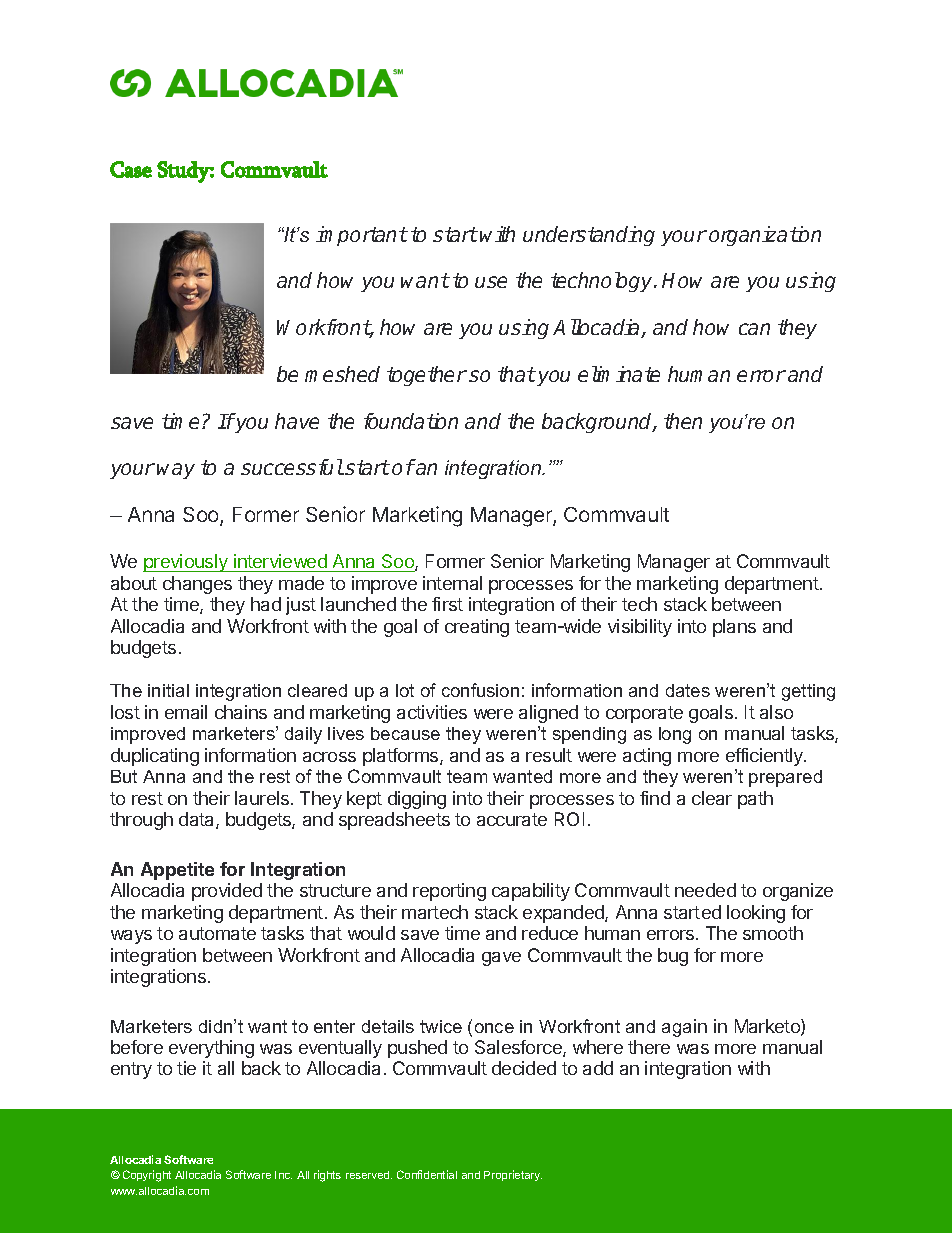 This screenshot has width=952, height=1233. What do you see at coordinates (198, 820) in the screenshot?
I see `data` at bounding box center [198, 820].
